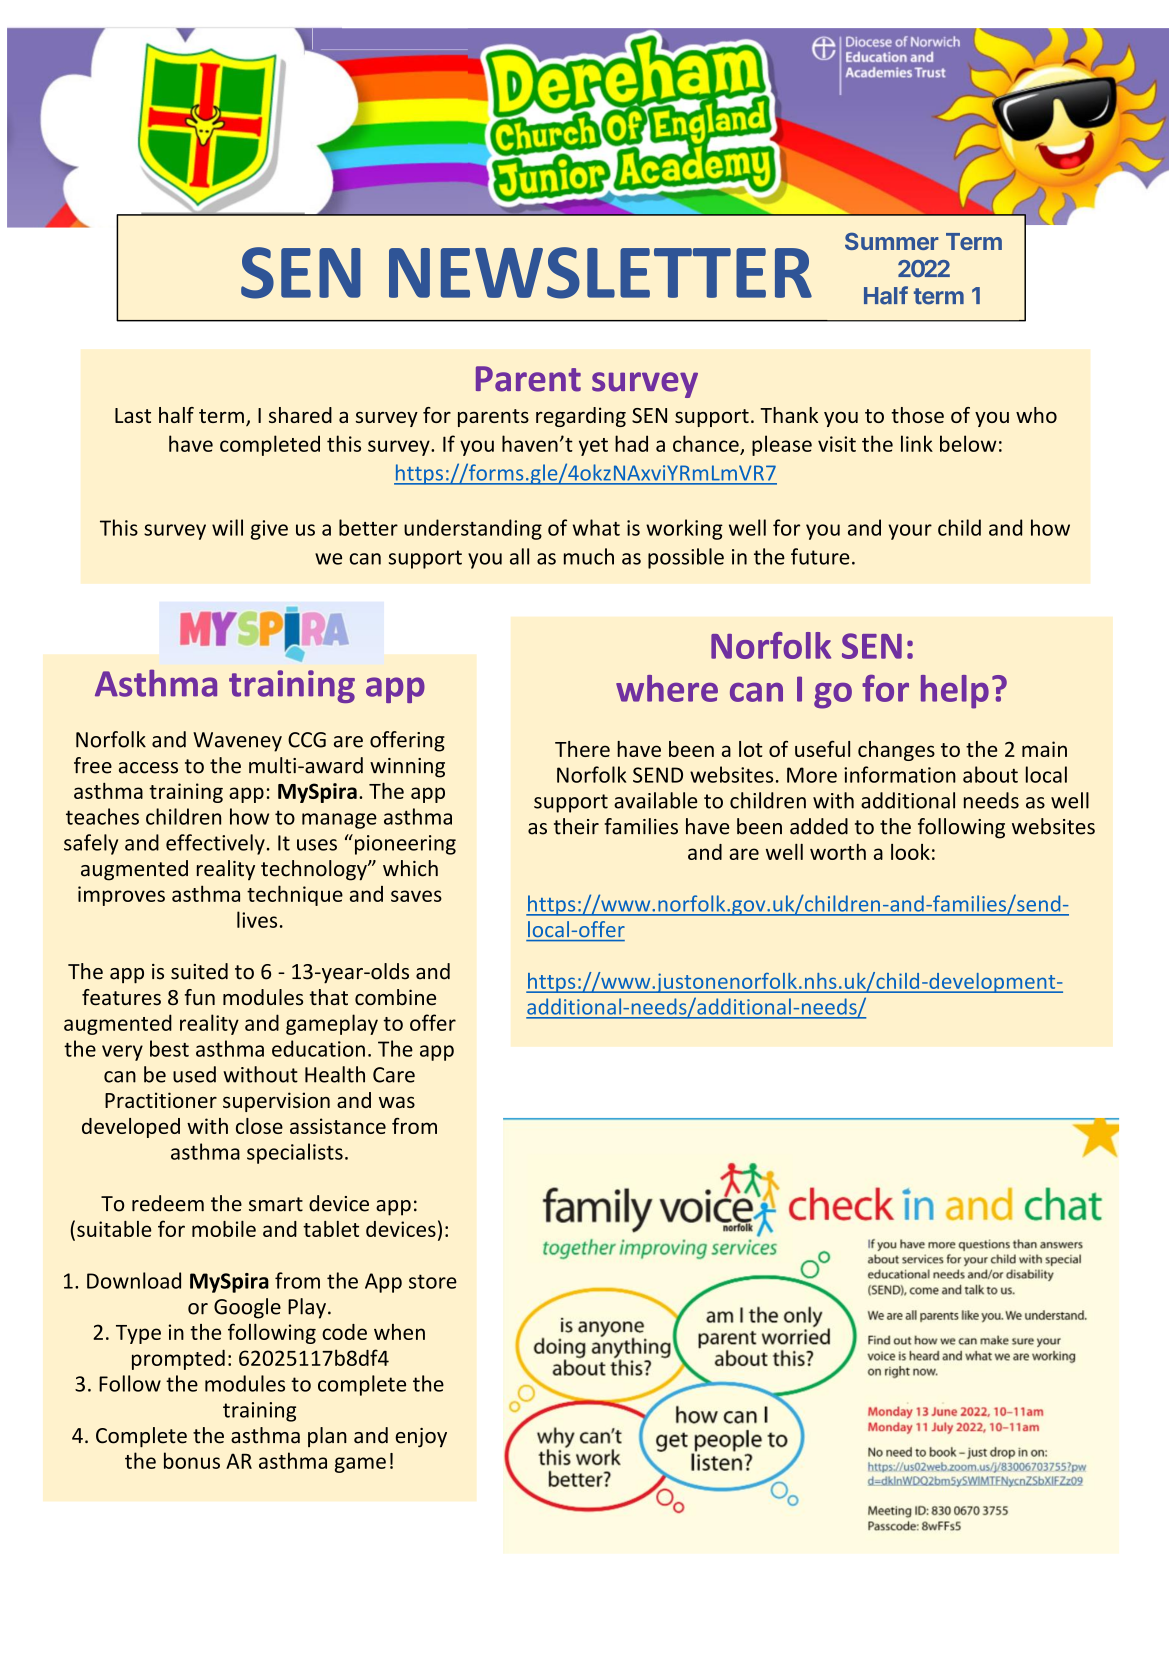 This page has height=1653, width=1169. I want to click on bonus, so click(192, 1460).
